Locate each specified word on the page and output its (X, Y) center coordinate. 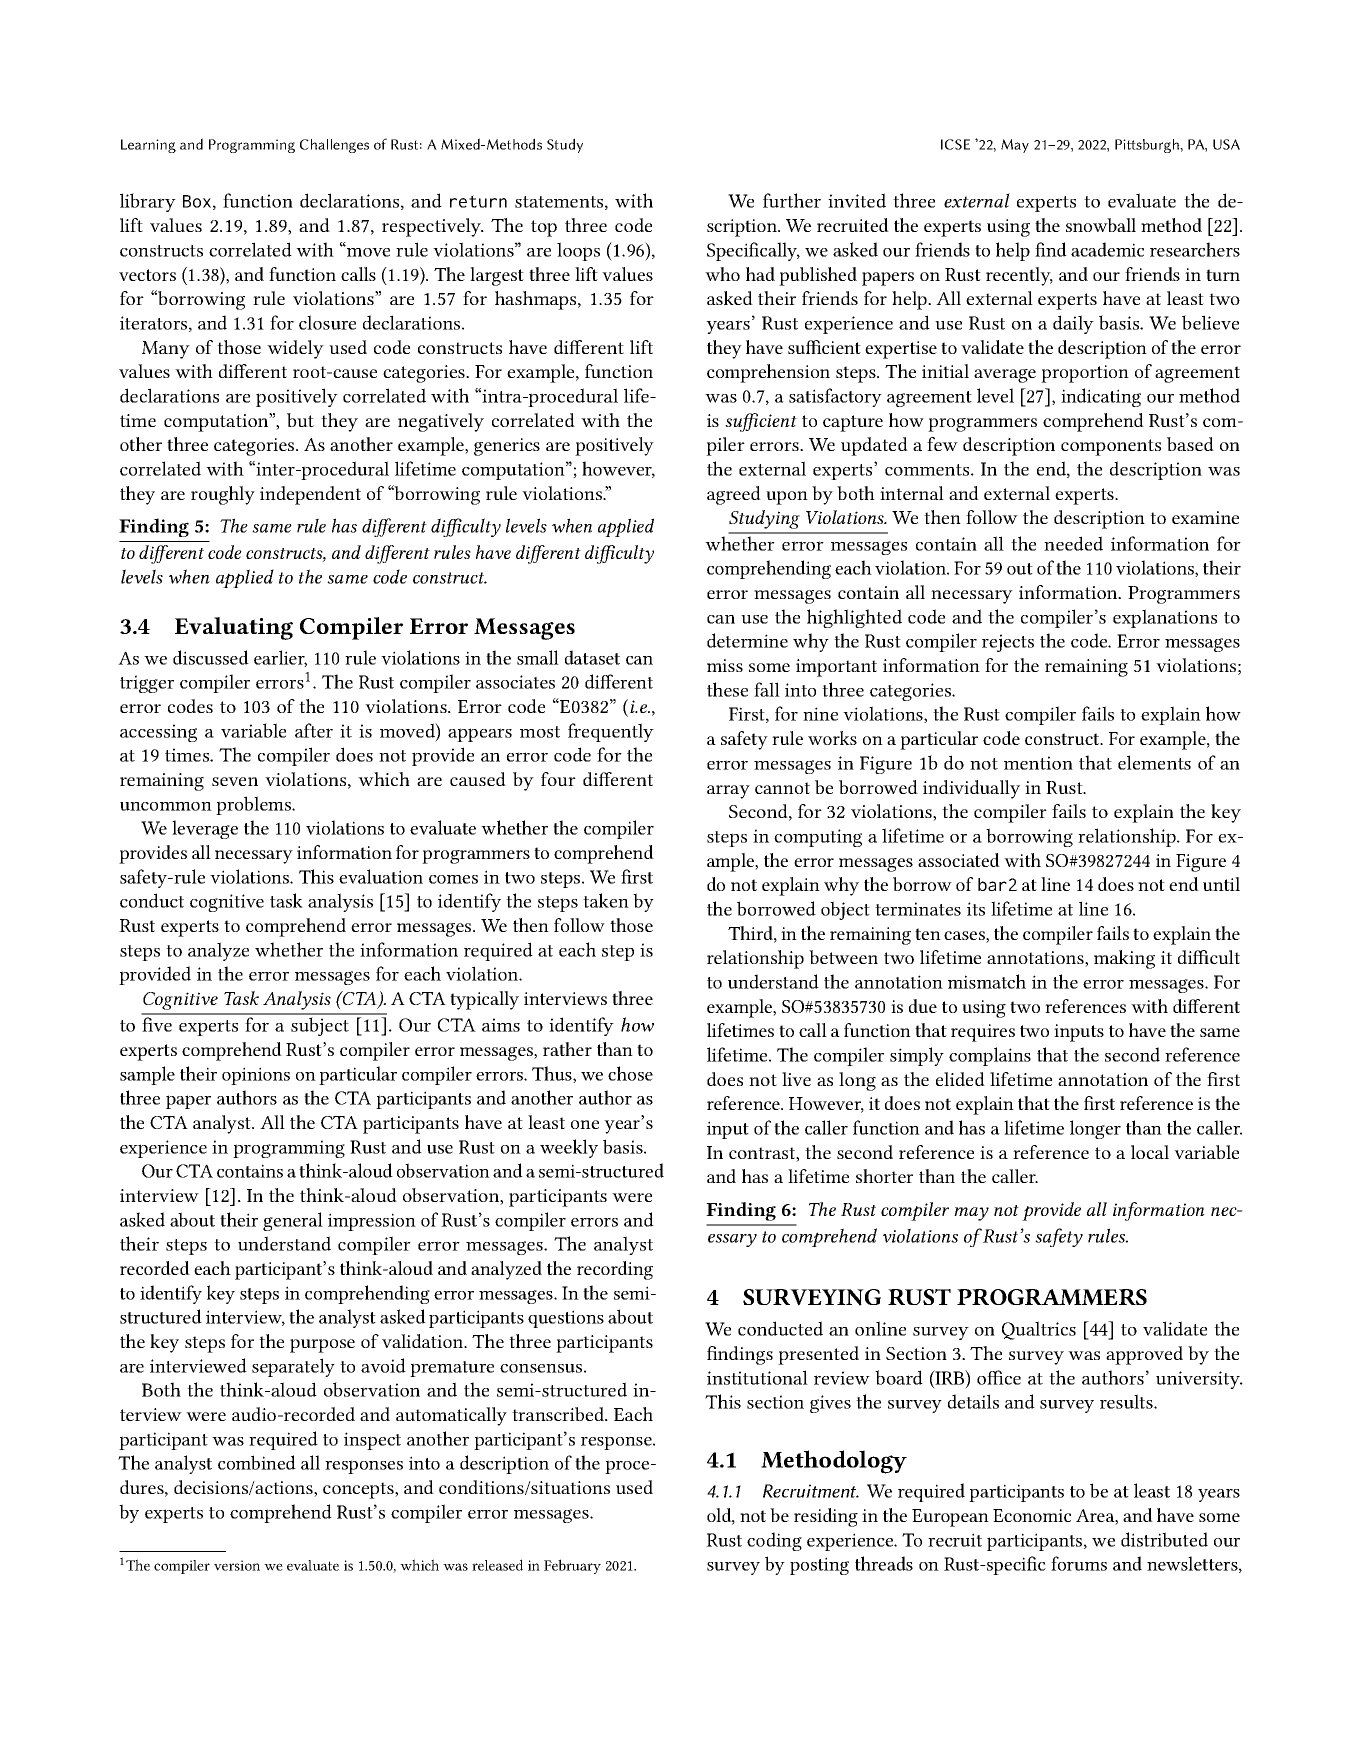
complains (990, 1056)
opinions (256, 1076)
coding (774, 1541)
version (237, 1565)
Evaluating (234, 628)
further (792, 200)
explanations (1165, 618)
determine (747, 640)
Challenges (334, 146)
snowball (1101, 225)
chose (630, 1073)
